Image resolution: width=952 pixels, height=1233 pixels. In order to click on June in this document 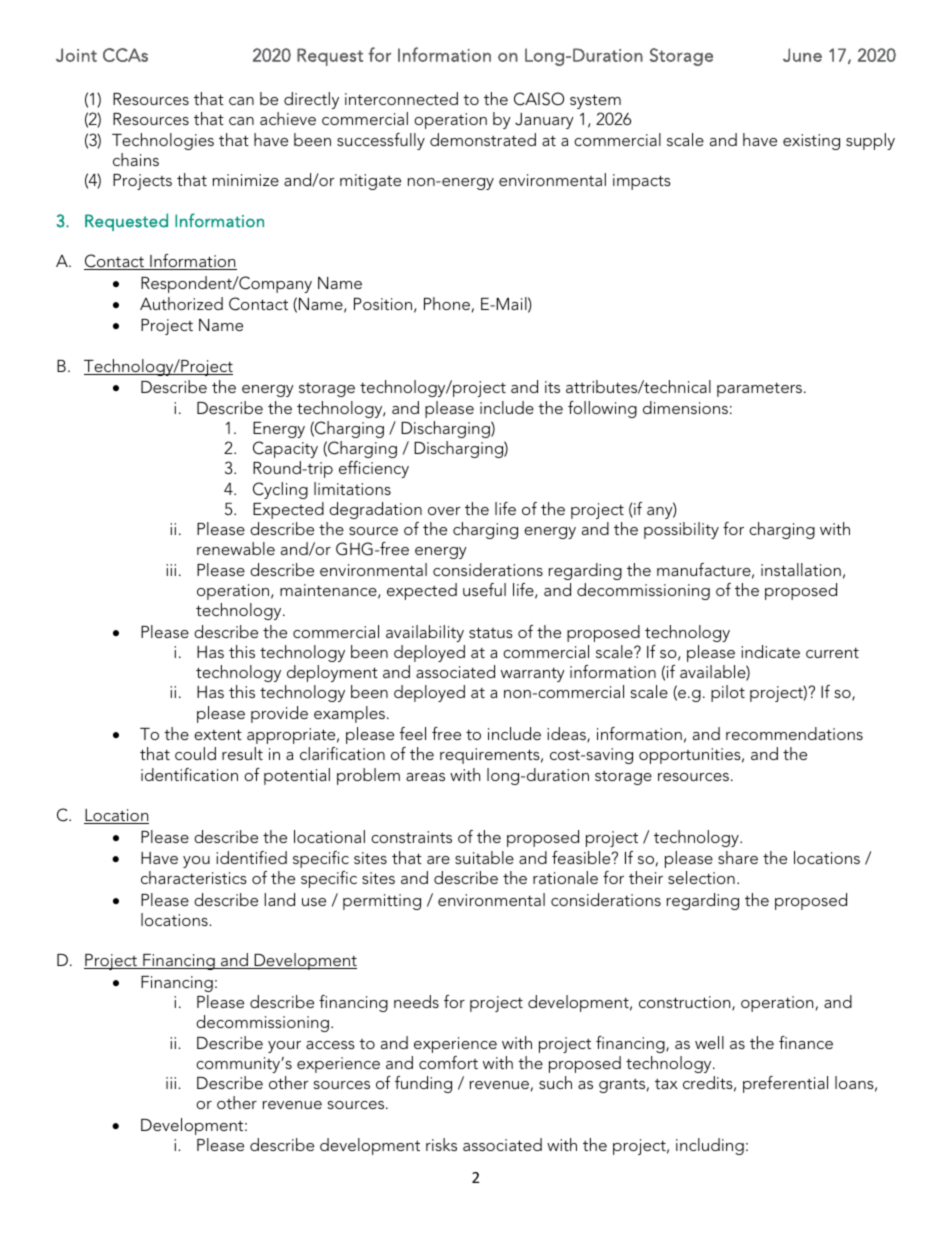, I will do `click(802, 55)`.
